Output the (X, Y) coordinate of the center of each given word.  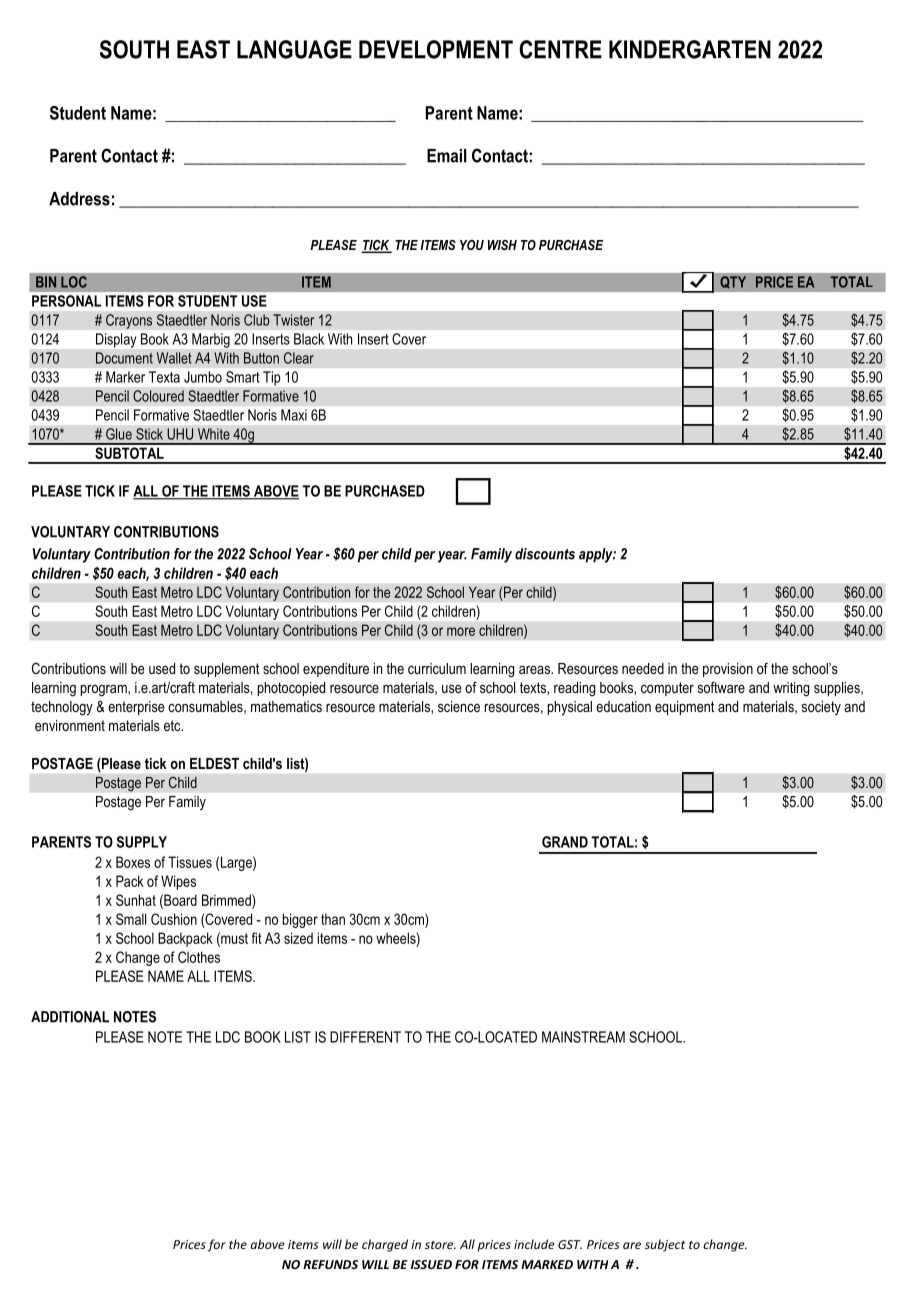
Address (79, 199)
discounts (545, 554)
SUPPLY (142, 842)
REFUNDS (330, 1264)
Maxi (294, 415)
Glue (119, 434)
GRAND (565, 842)
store (440, 1245)
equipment (684, 708)
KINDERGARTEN (690, 49)
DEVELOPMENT (436, 49)
